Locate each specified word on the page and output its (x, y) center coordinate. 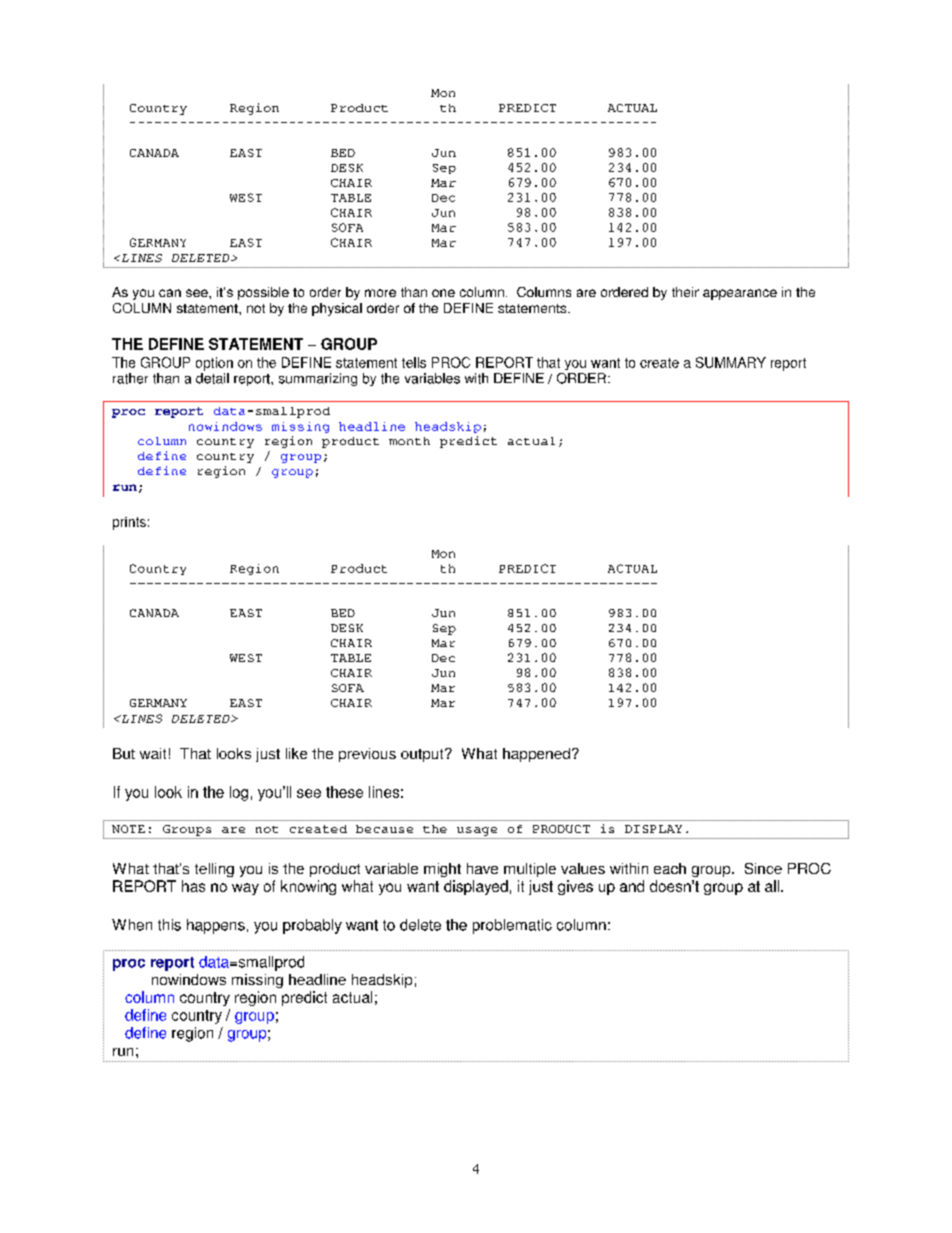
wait (153, 753)
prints (129, 523)
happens (216, 926)
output (423, 755)
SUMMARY (731, 362)
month (409, 441)
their (685, 292)
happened (536, 755)
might (442, 870)
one (443, 293)
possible (263, 293)
